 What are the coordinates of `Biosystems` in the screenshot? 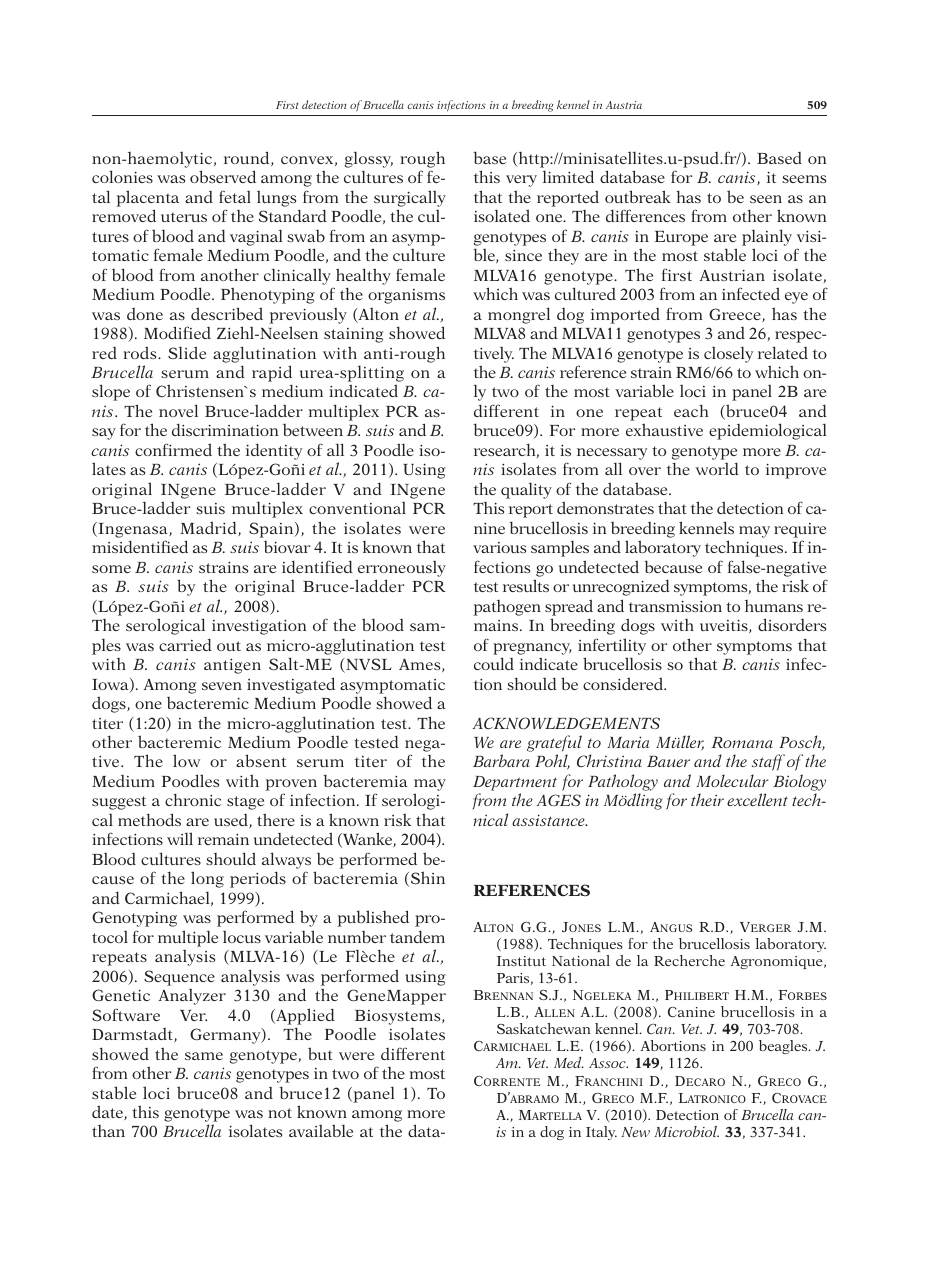 It's located at (399, 1017).
